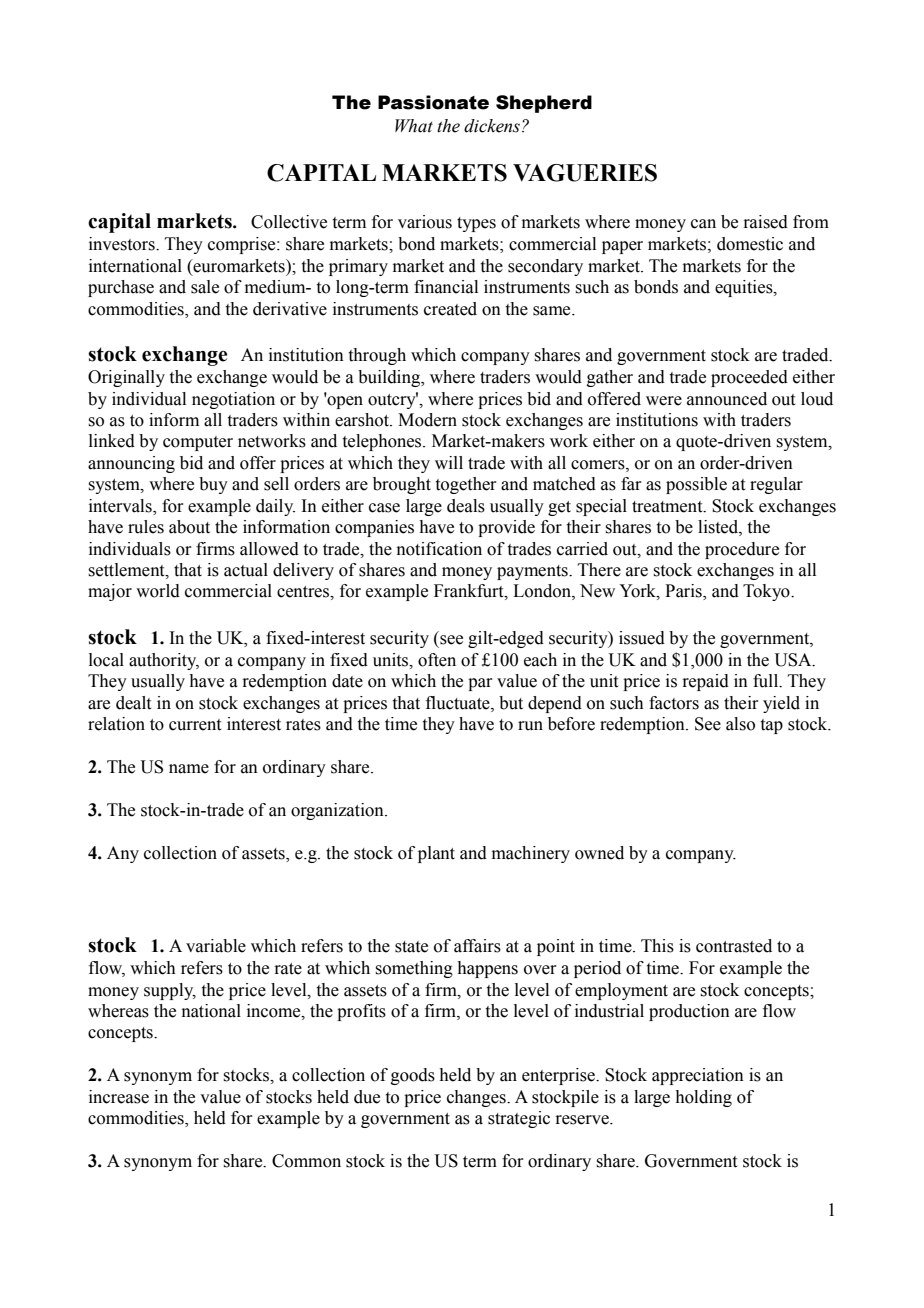  What do you see at coordinates (289, 222) in the screenshot?
I see `Collective` at bounding box center [289, 222].
